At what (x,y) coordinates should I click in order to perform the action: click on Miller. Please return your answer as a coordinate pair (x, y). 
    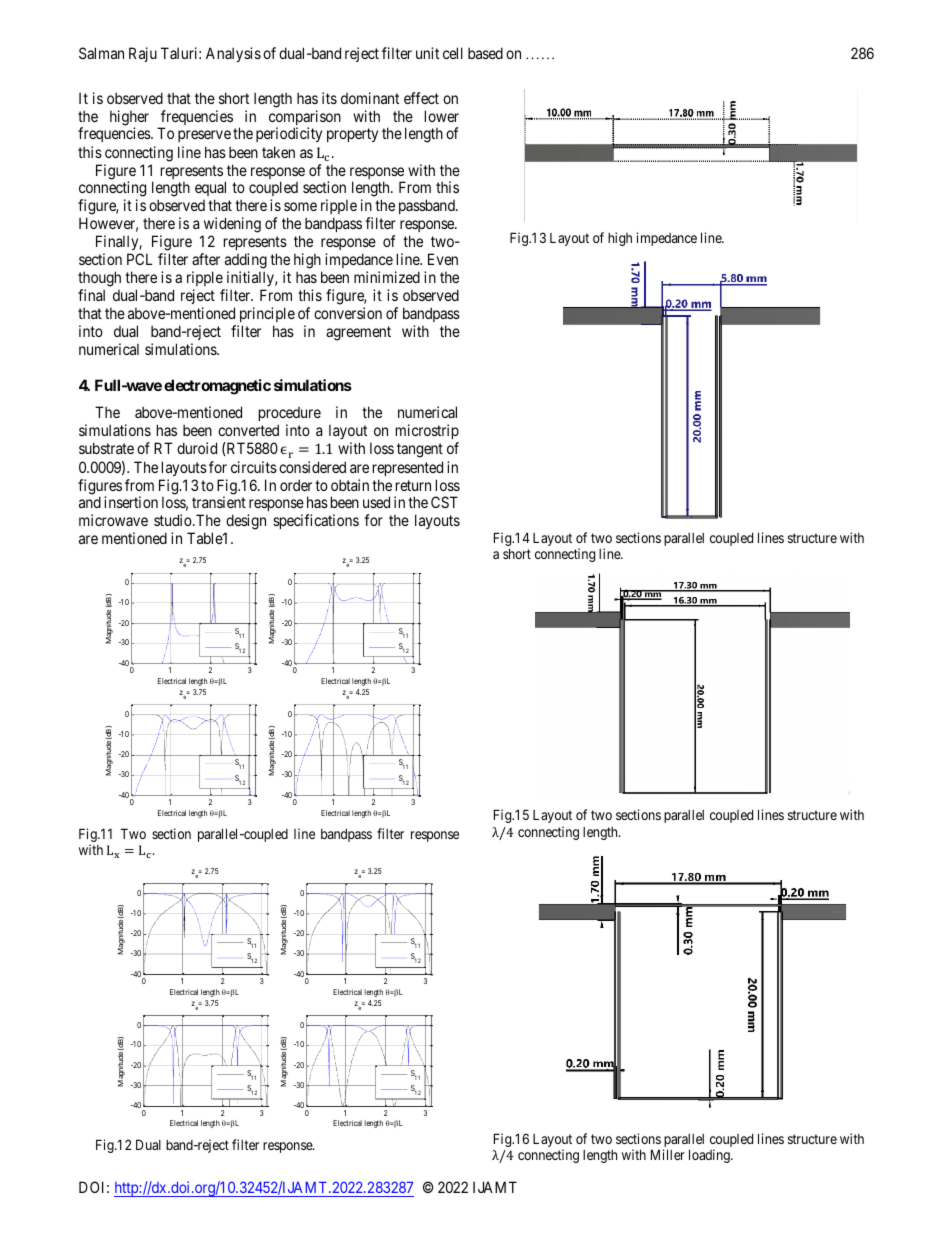
    Looking at the image, I should click on (668, 1154).
